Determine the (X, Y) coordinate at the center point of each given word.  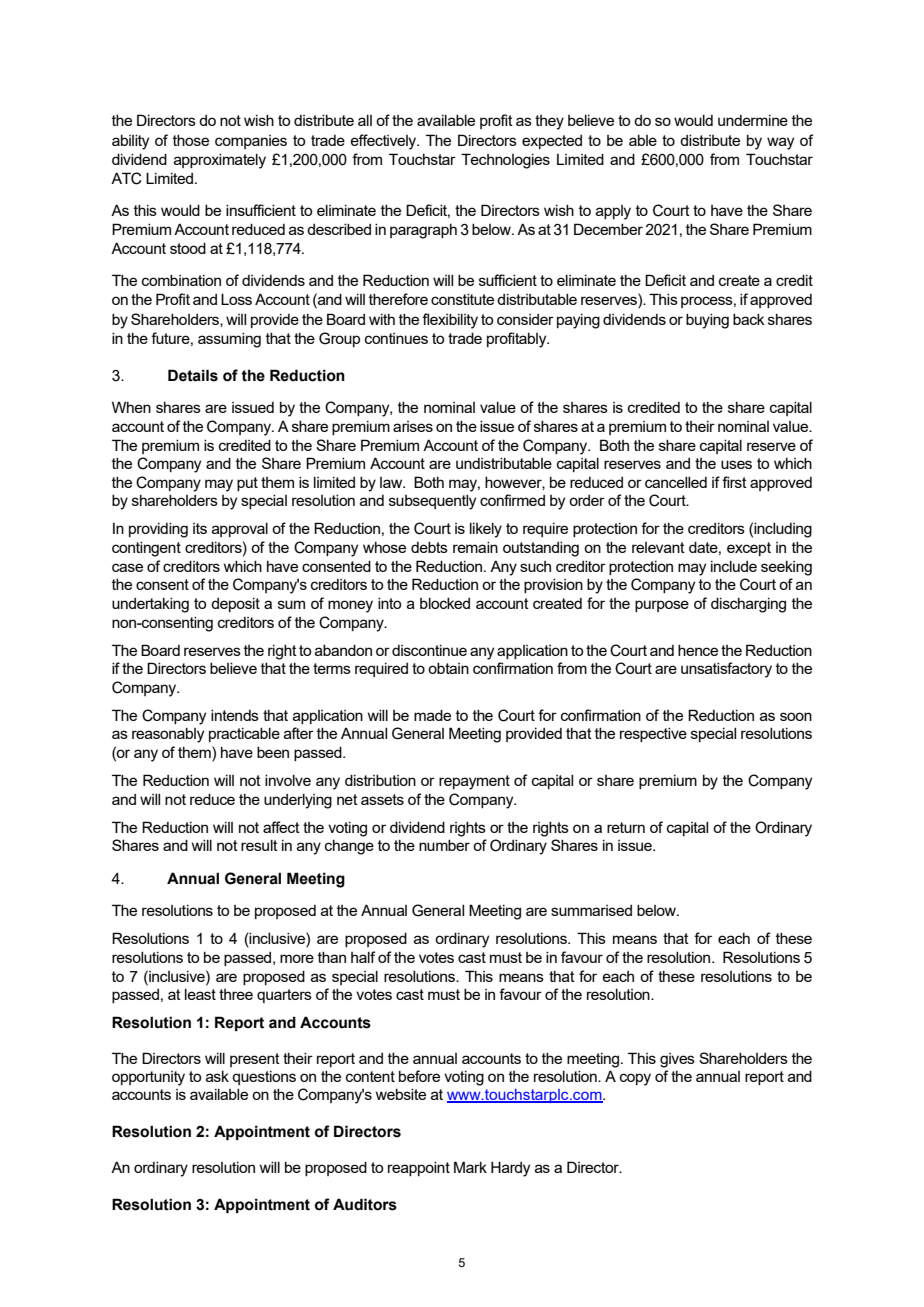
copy (635, 1079)
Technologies (505, 161)
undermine (753, 120)
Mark (470, 1167)
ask (217, 1076)
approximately (220, 161)
